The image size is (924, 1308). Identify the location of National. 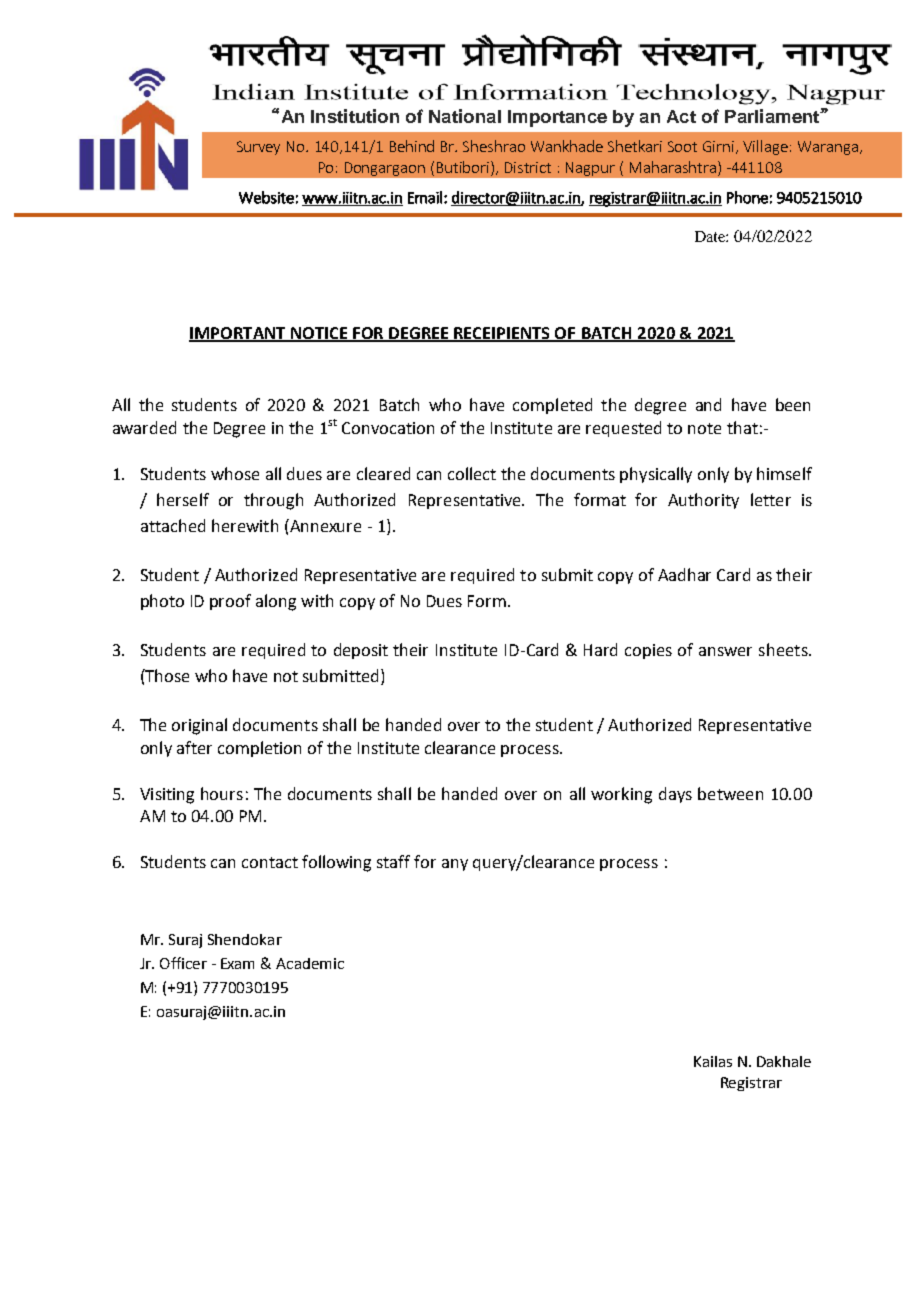
(465, 116).
